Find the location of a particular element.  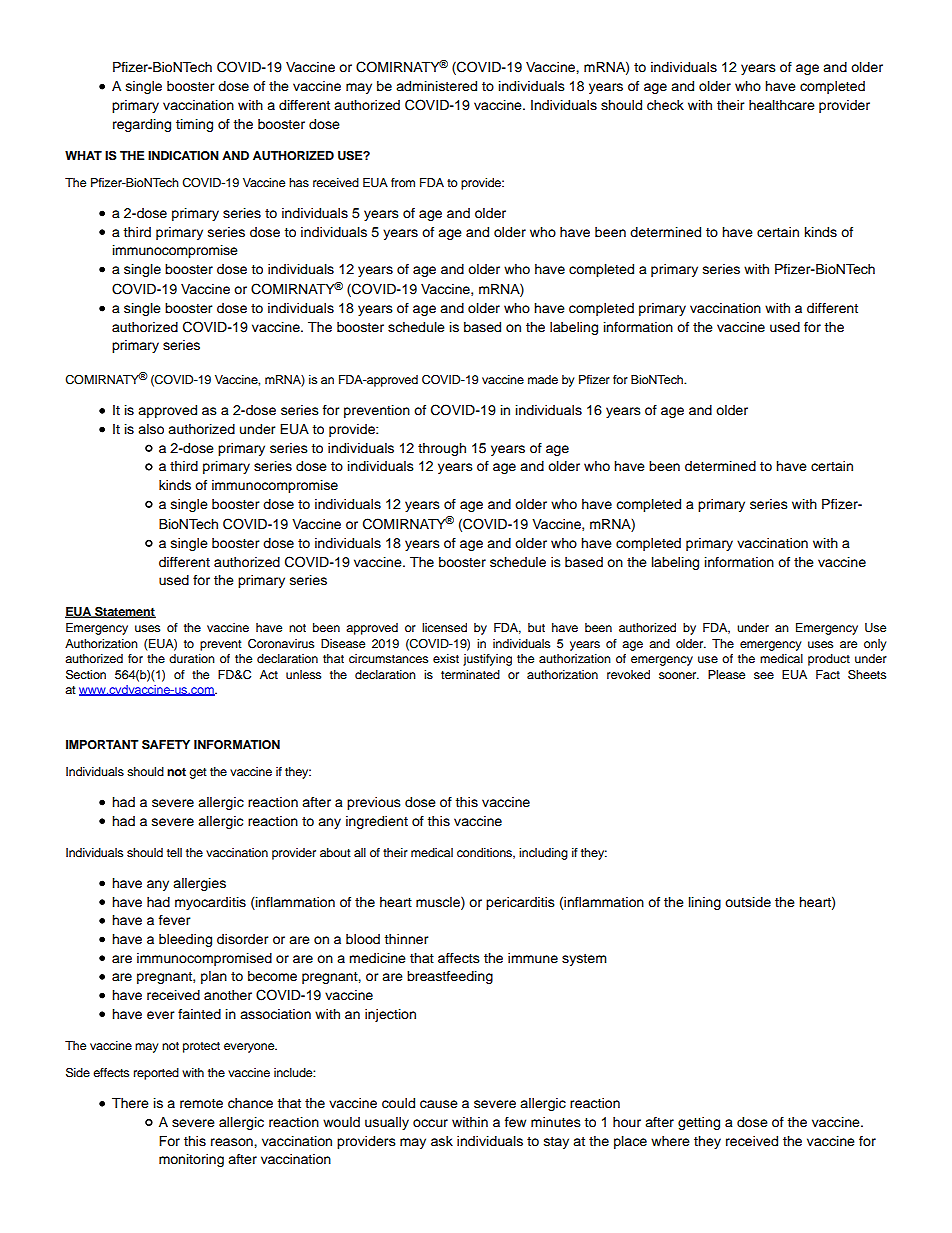

administered is located at coordinates (436, 86).
